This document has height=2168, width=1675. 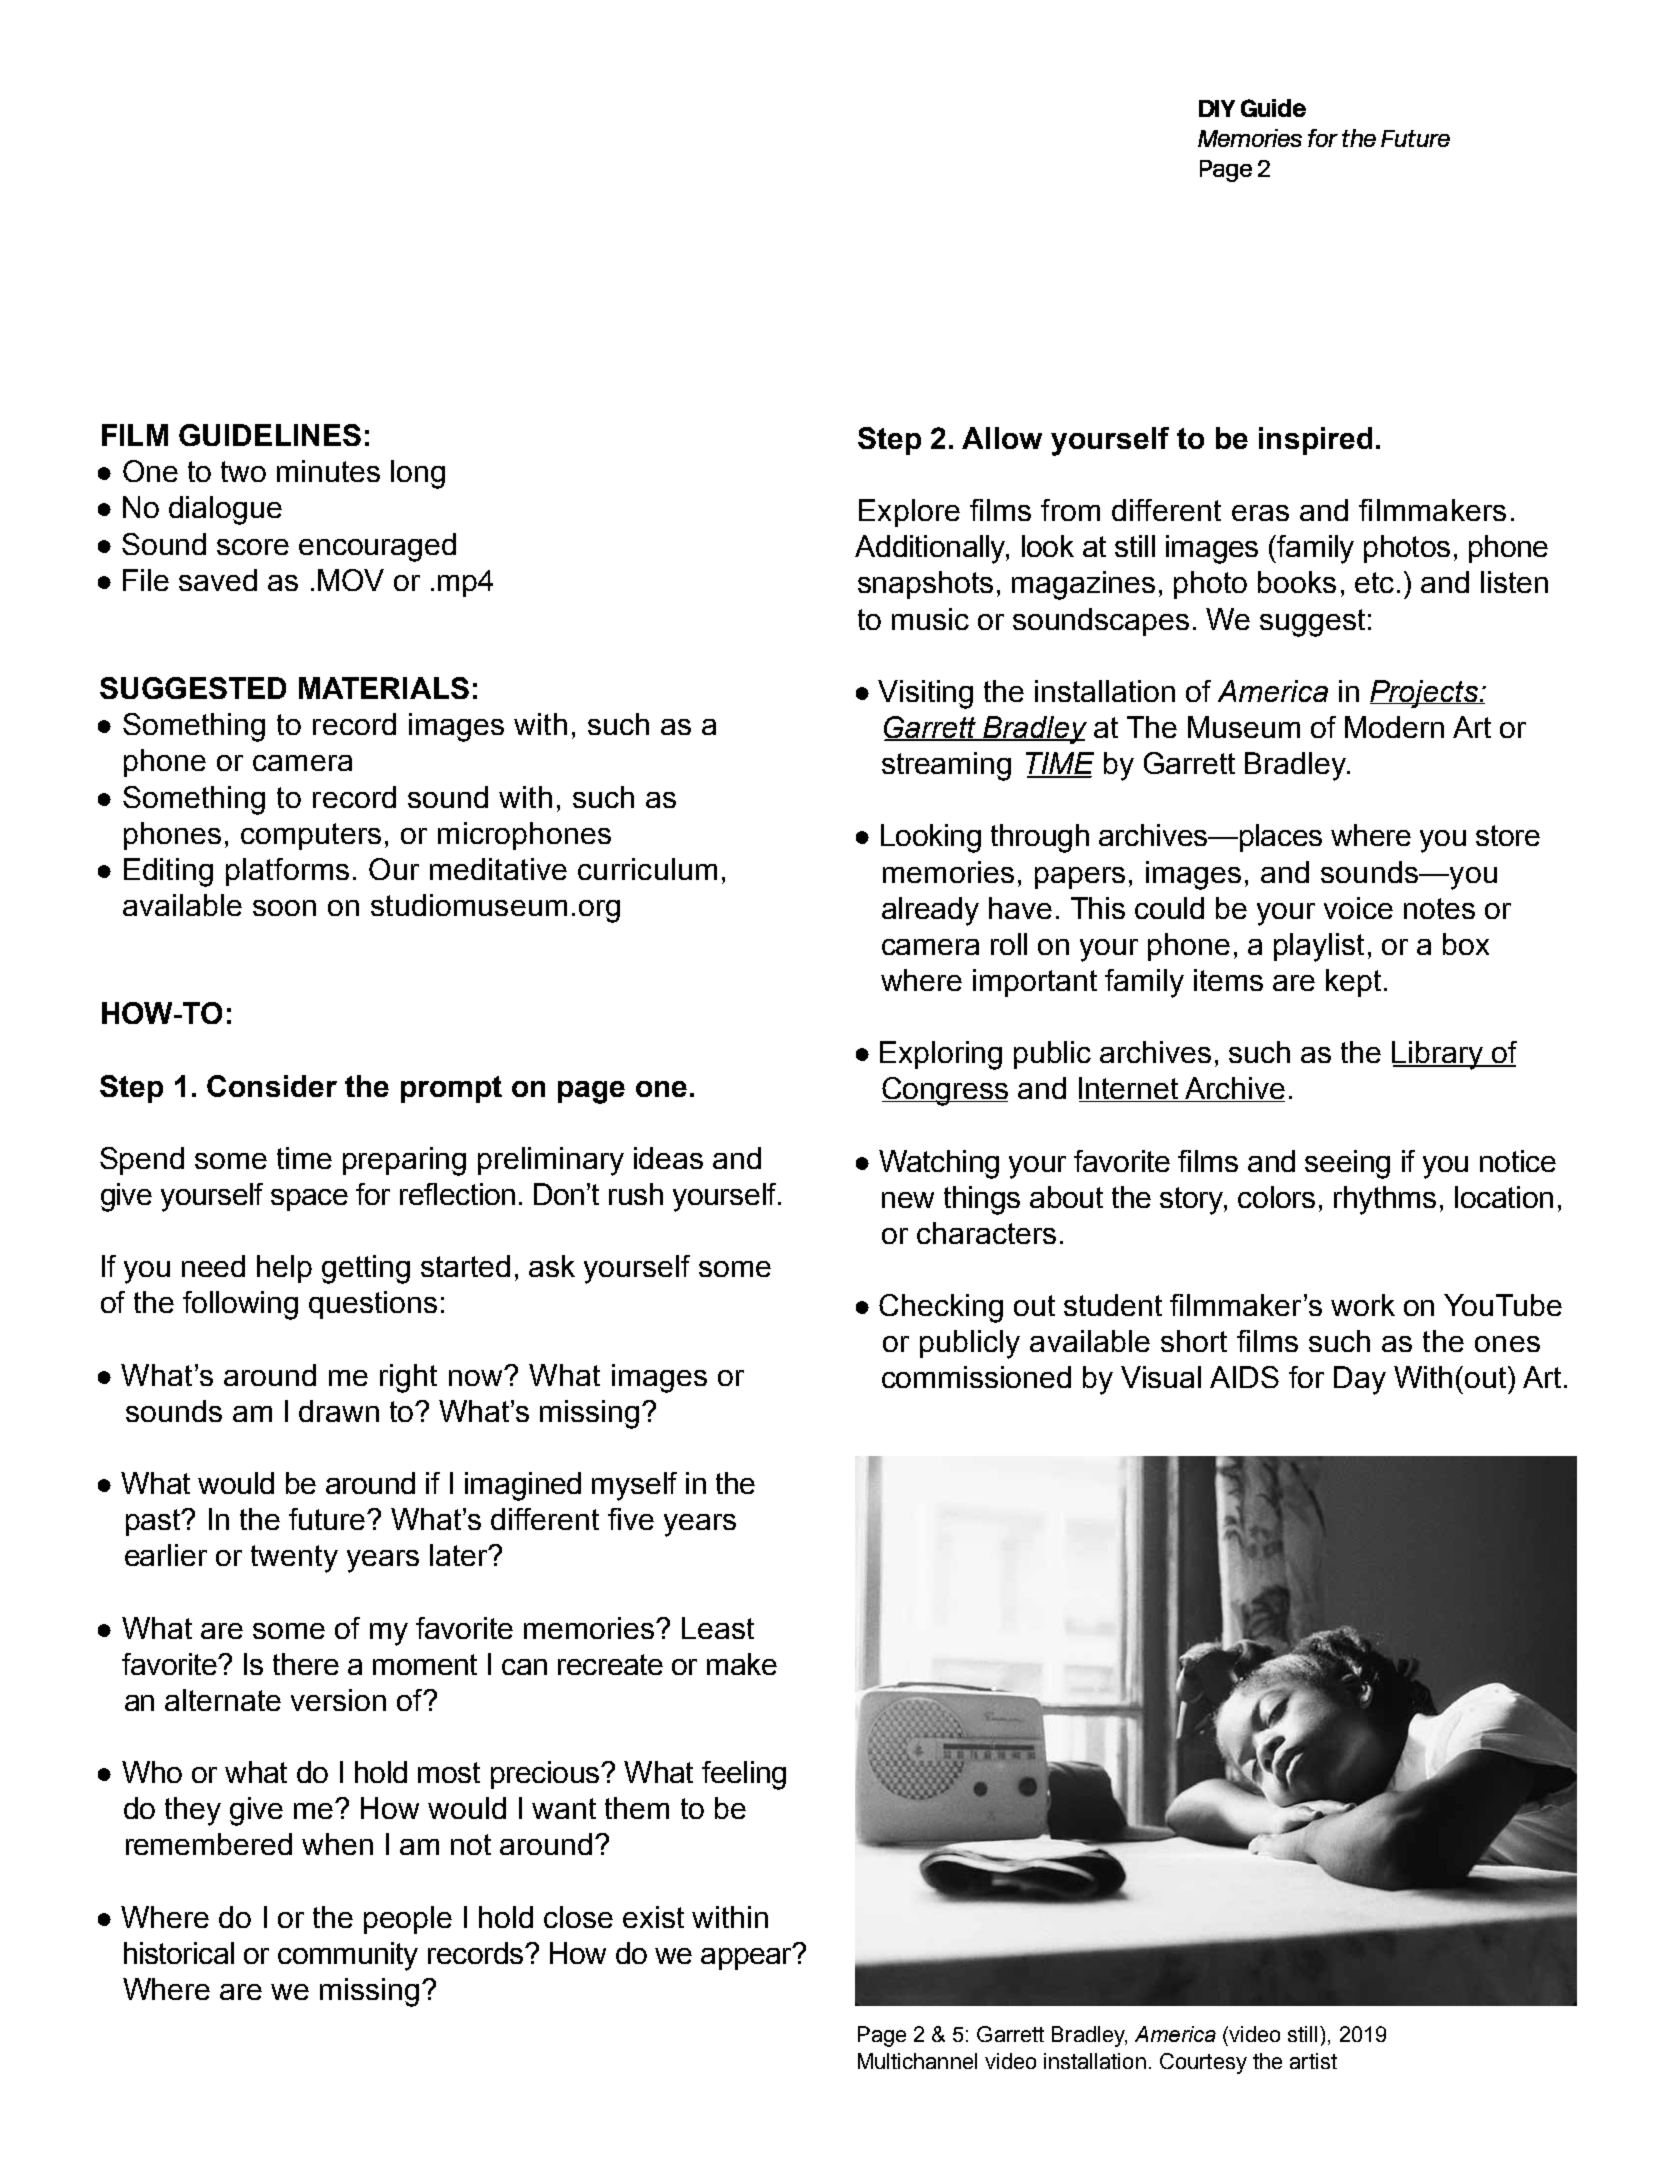 I want to click on Day, so click(x=1360, y=1380).
